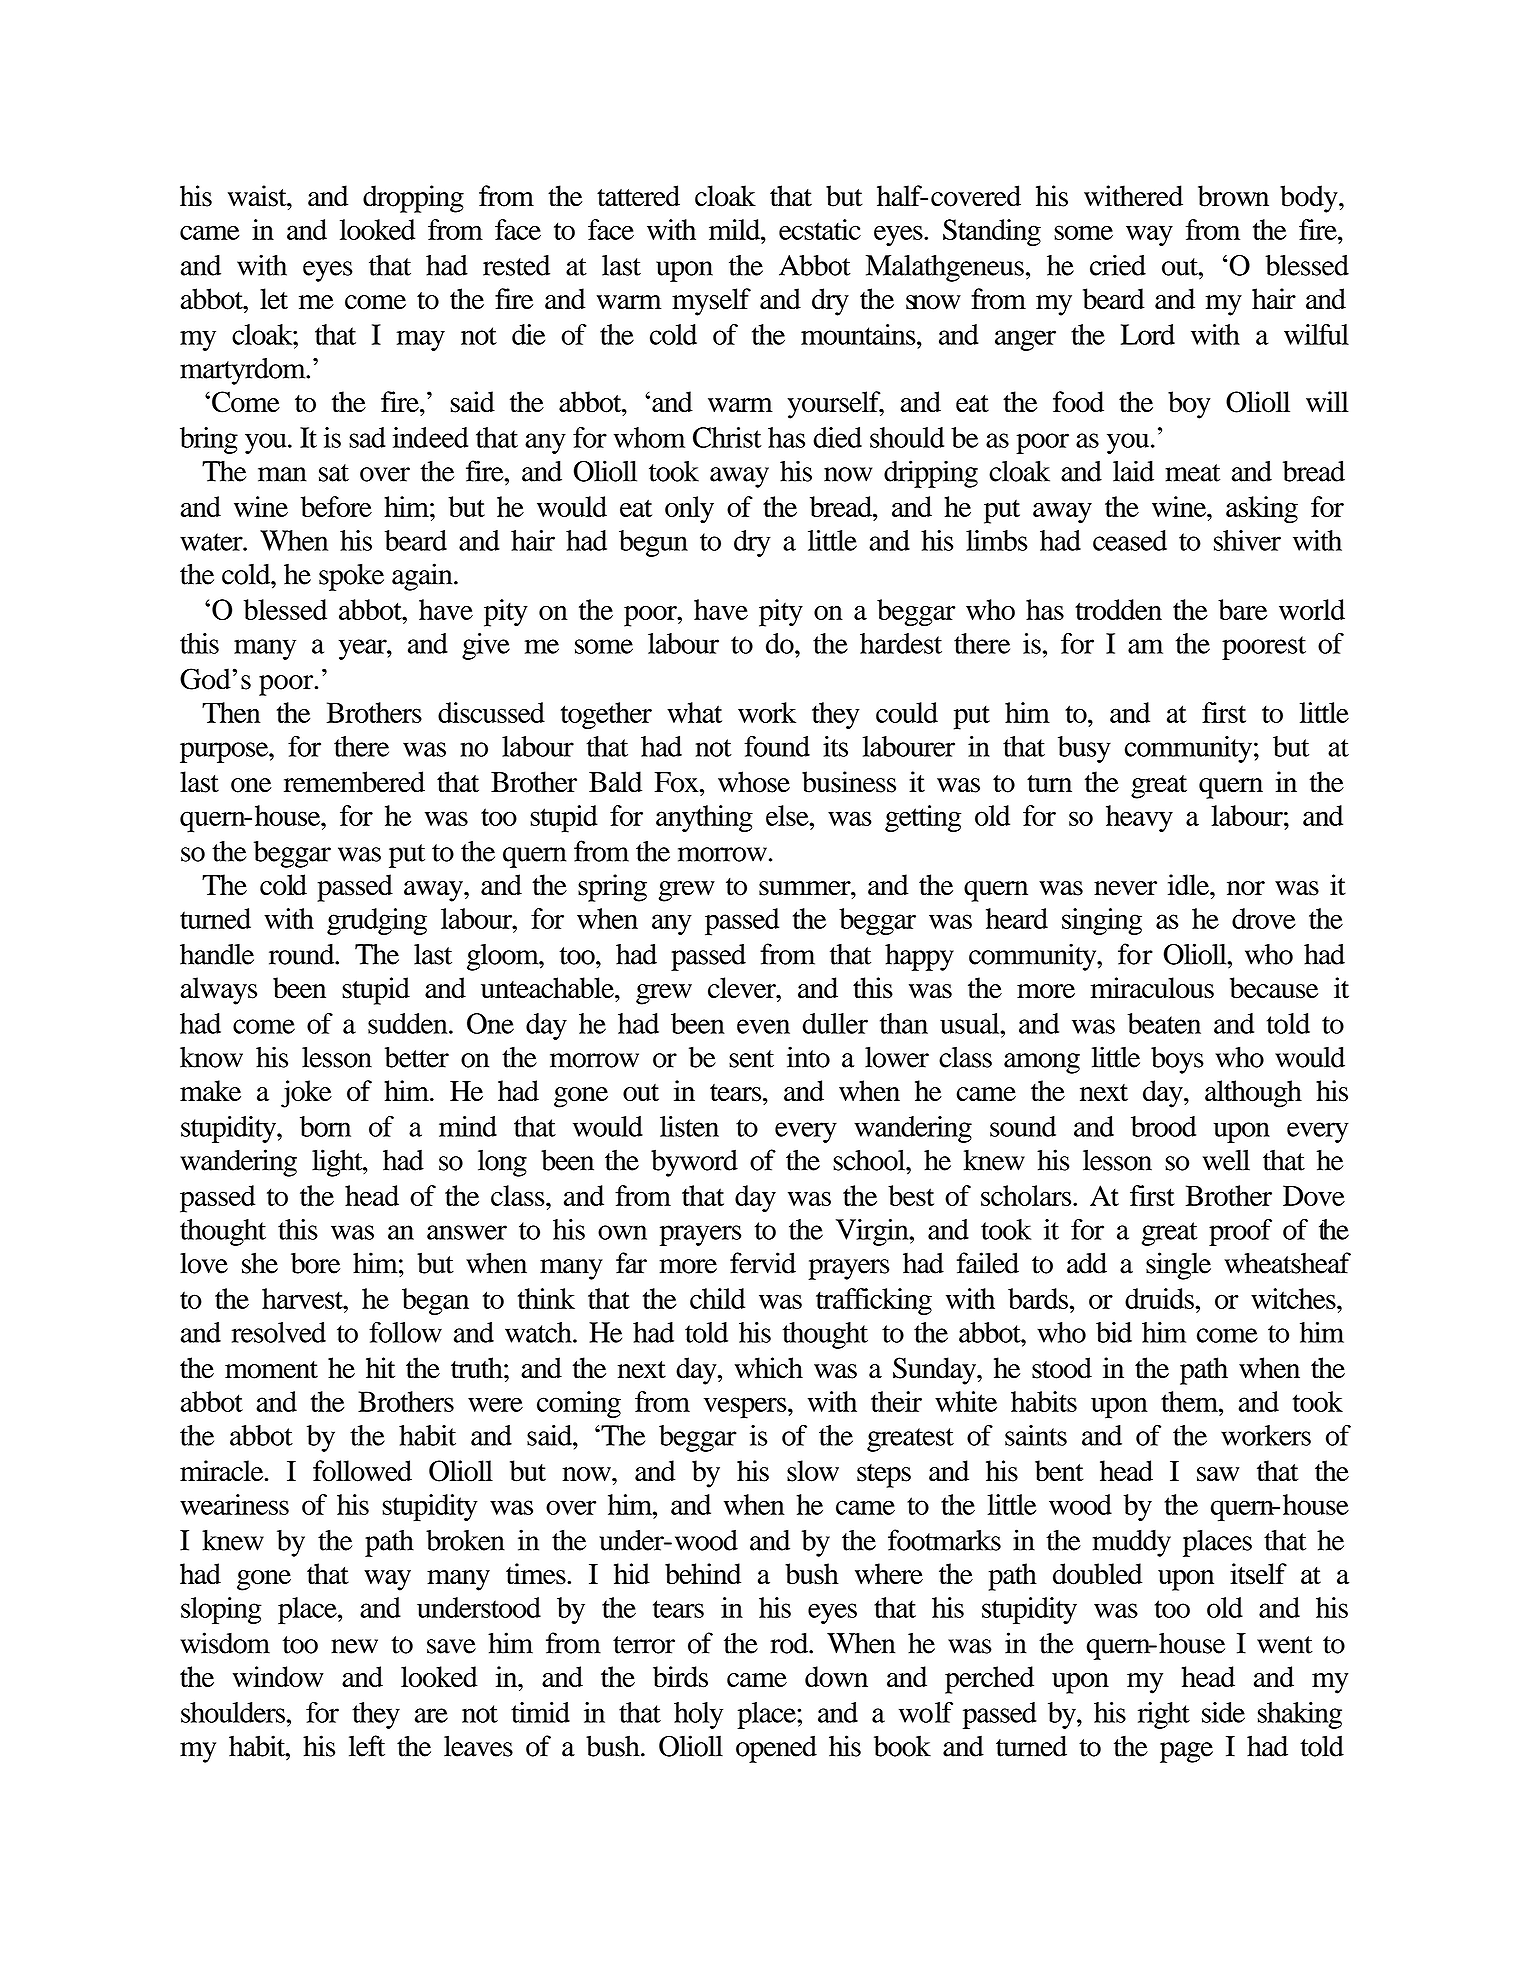  Describe the element at coordinates (413, 199) in the screenshot. I see `dropping` at that location.
